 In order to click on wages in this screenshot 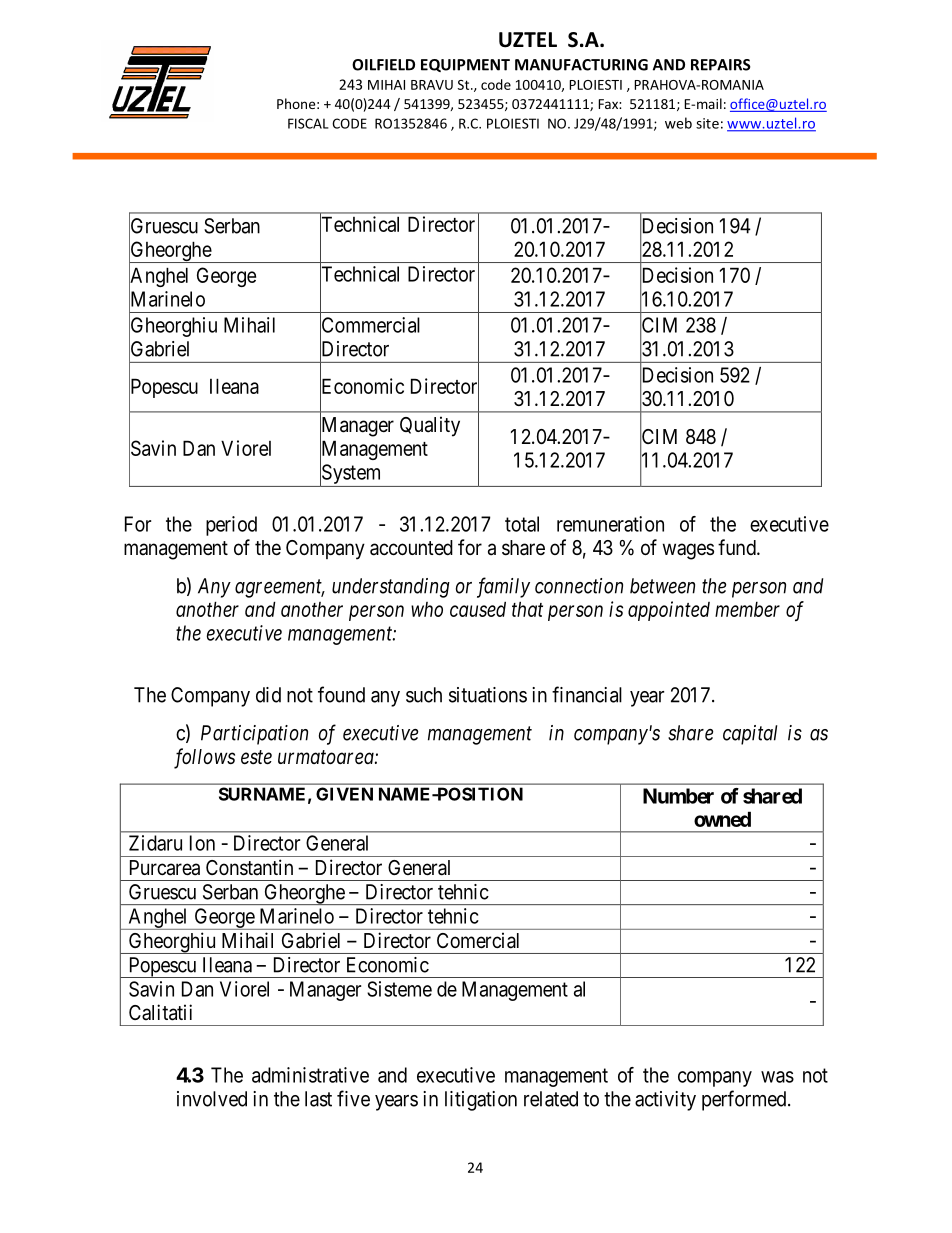, I will do `click(688, 551)`.
